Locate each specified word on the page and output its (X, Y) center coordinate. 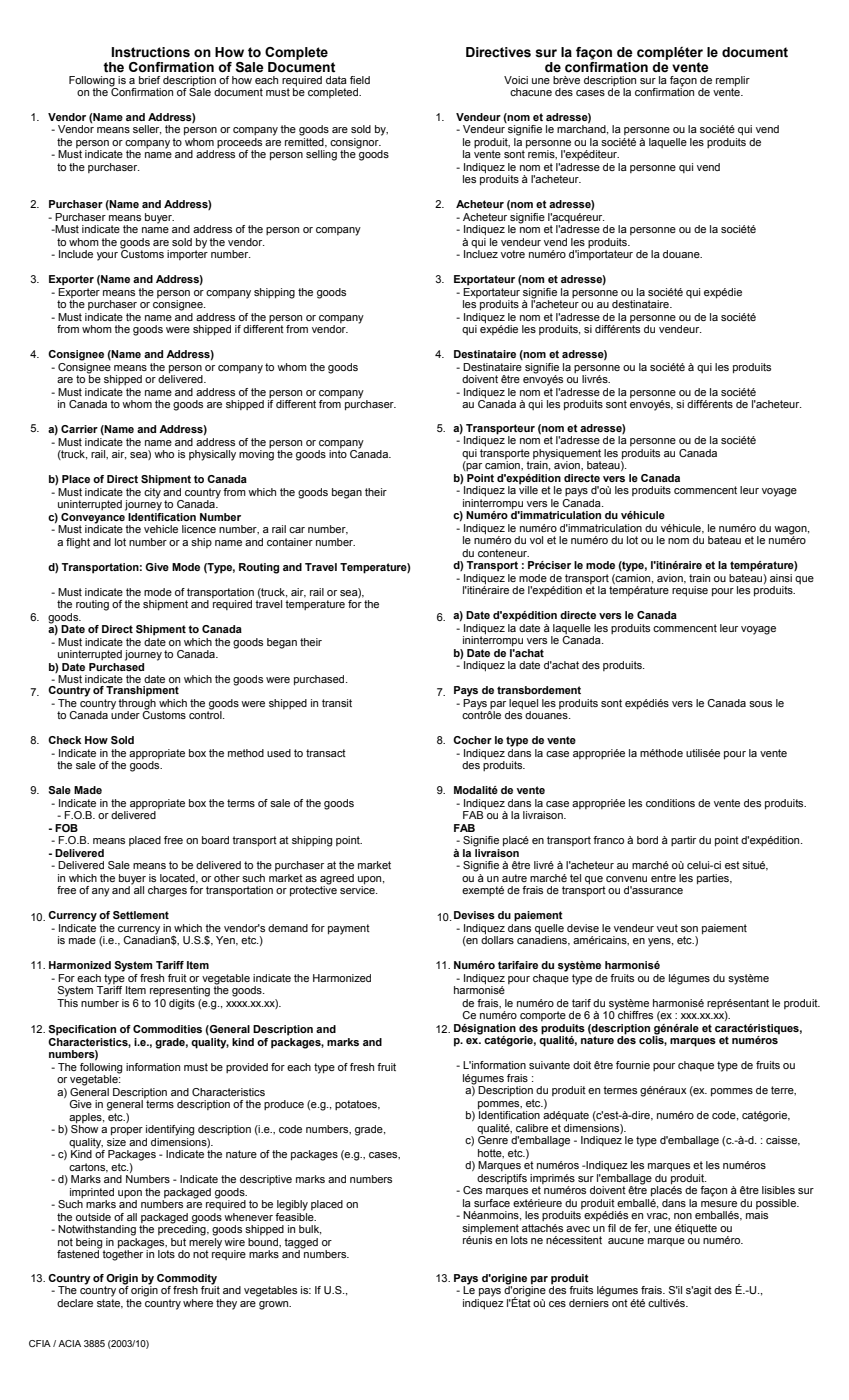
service (358, 889)
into (338, 454)
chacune (531, 92)
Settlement (141, 915)
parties (714, 879)
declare (75, 1303)
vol (536, 540)
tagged (301, 1243)
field (360, 80)
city (152, 492)
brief (149, 80)
